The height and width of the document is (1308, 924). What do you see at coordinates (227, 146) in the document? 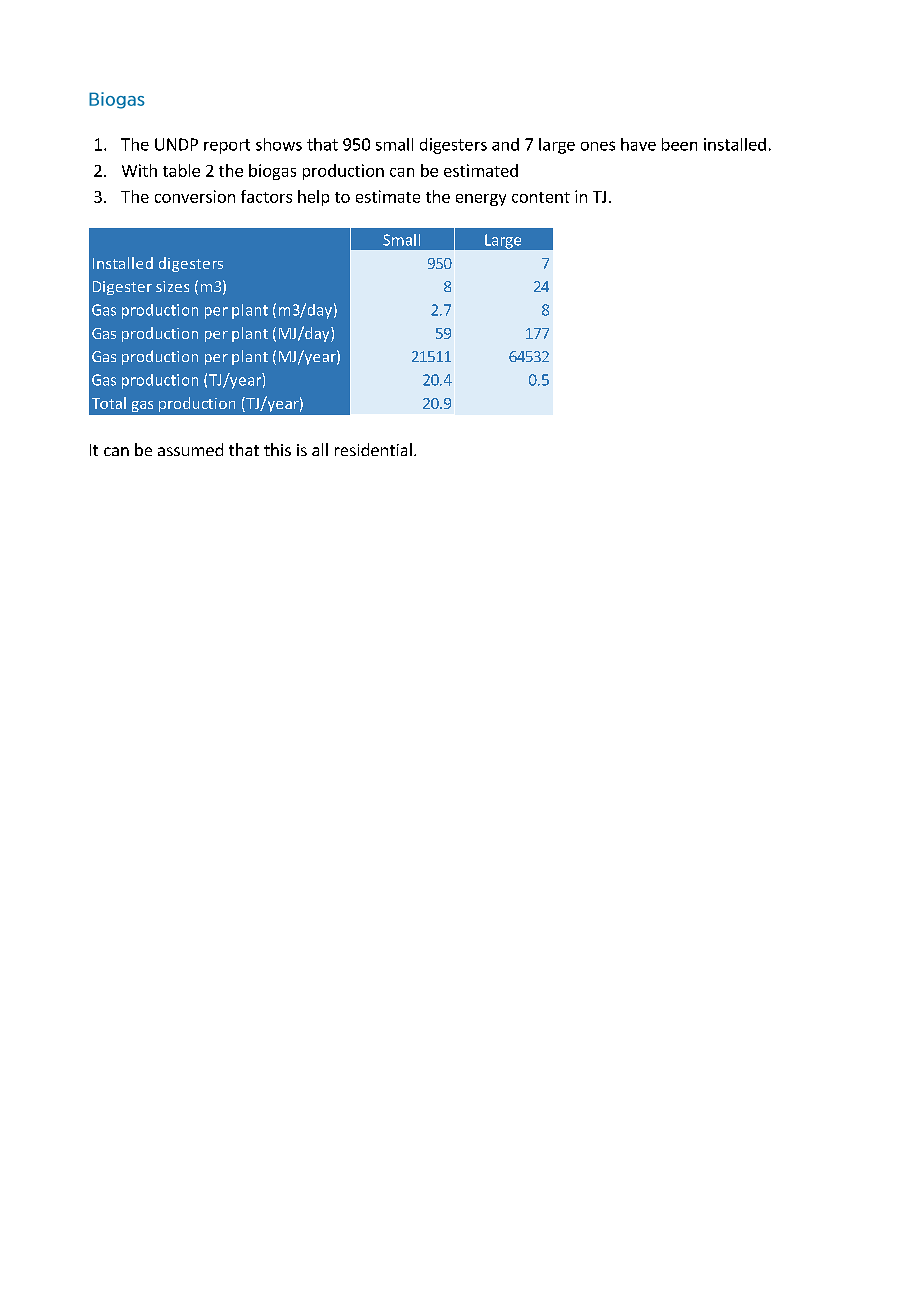
I see `report` at bounding box center [227, 146].
